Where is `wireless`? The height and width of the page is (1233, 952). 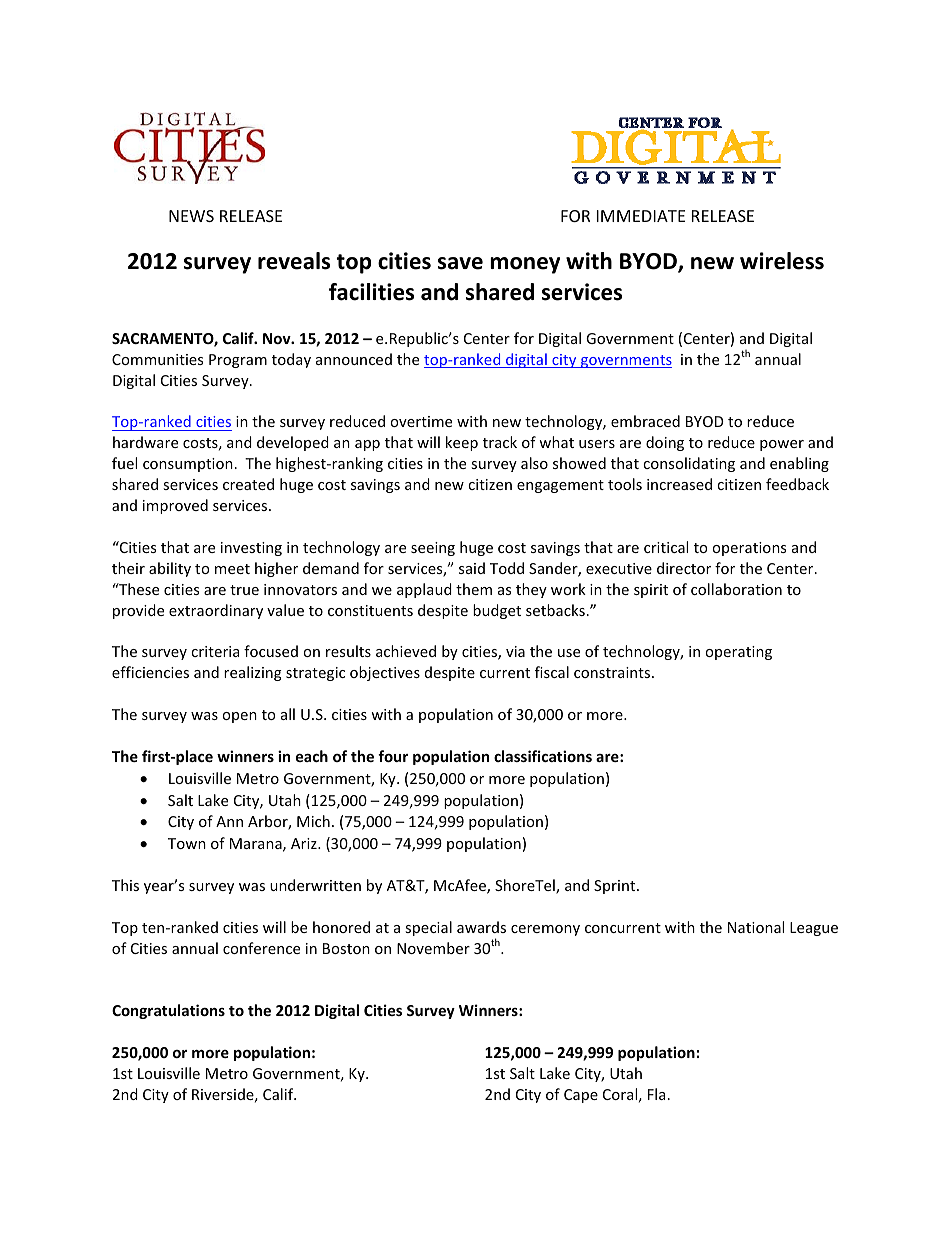 wireless is located at coordinates (782, 261).
